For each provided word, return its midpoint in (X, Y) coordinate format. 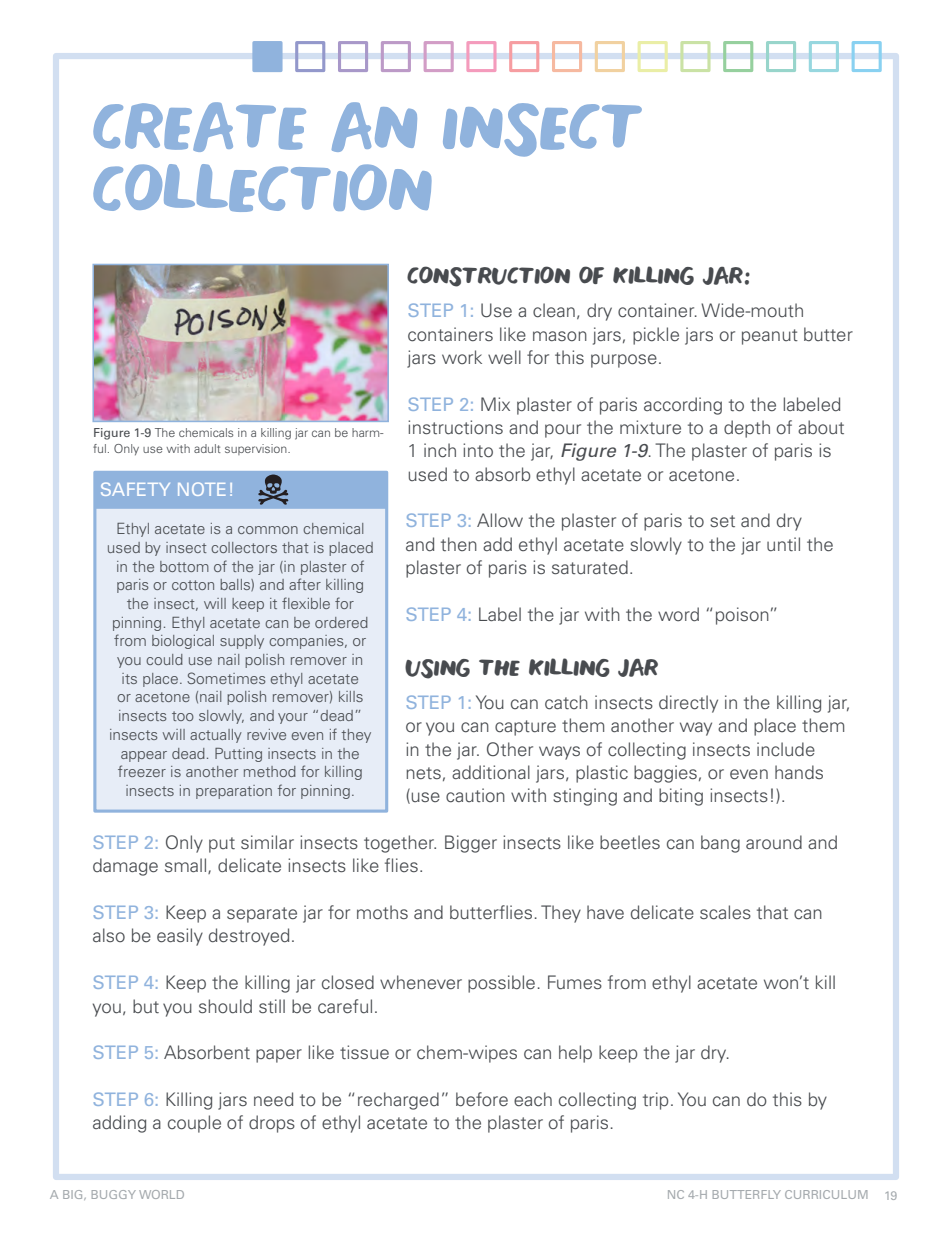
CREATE (199, 127)
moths (382, 912)
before (482, 1099)
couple (194, 1124)
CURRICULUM (826, 1194)
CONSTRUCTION (488, 276)
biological (183, 642)
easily (180, 937)
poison (742, 616)
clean (554, 310)
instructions (455, 427)
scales (725, 912)
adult (207, 448)
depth (747, 429)
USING (437, 669)
